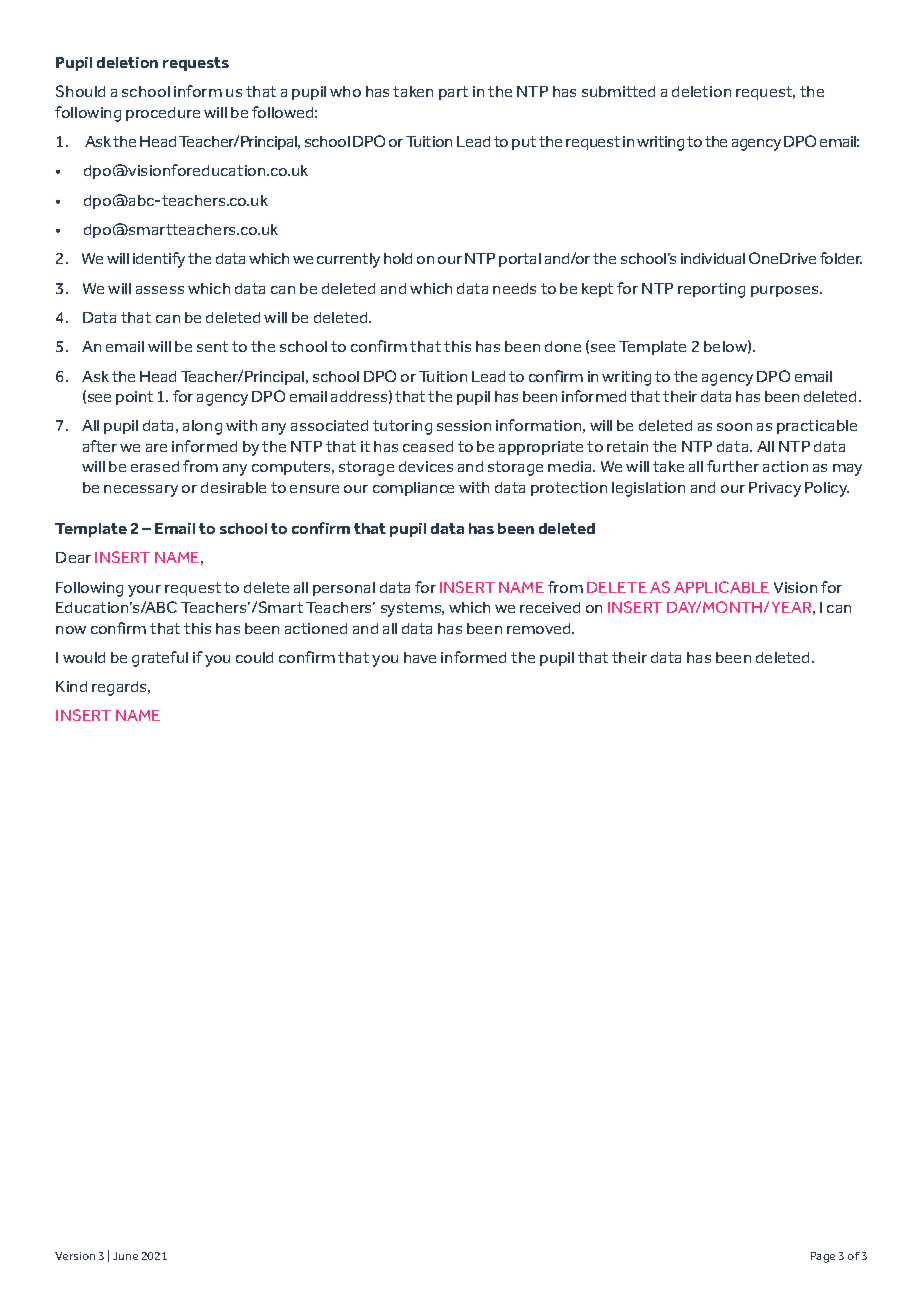 The height and width of the screenshot is (1308, 924). Describe the element at coordinates (618, 91) in the screenshot. I see `submitted` at that location.
